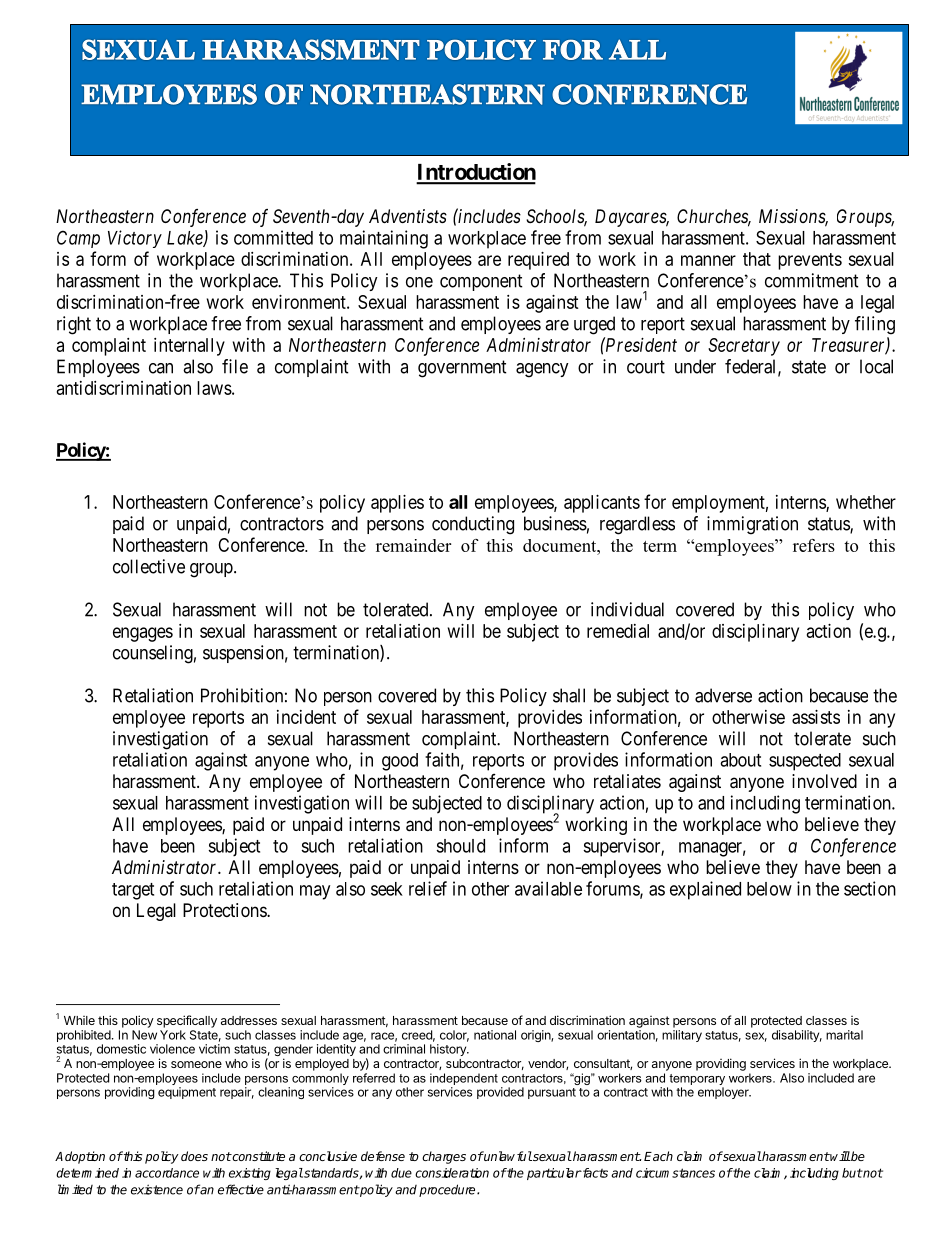  What do you see at coordinates (695, 366) in the image?
I see `under` at bounding box center [695, 366].
